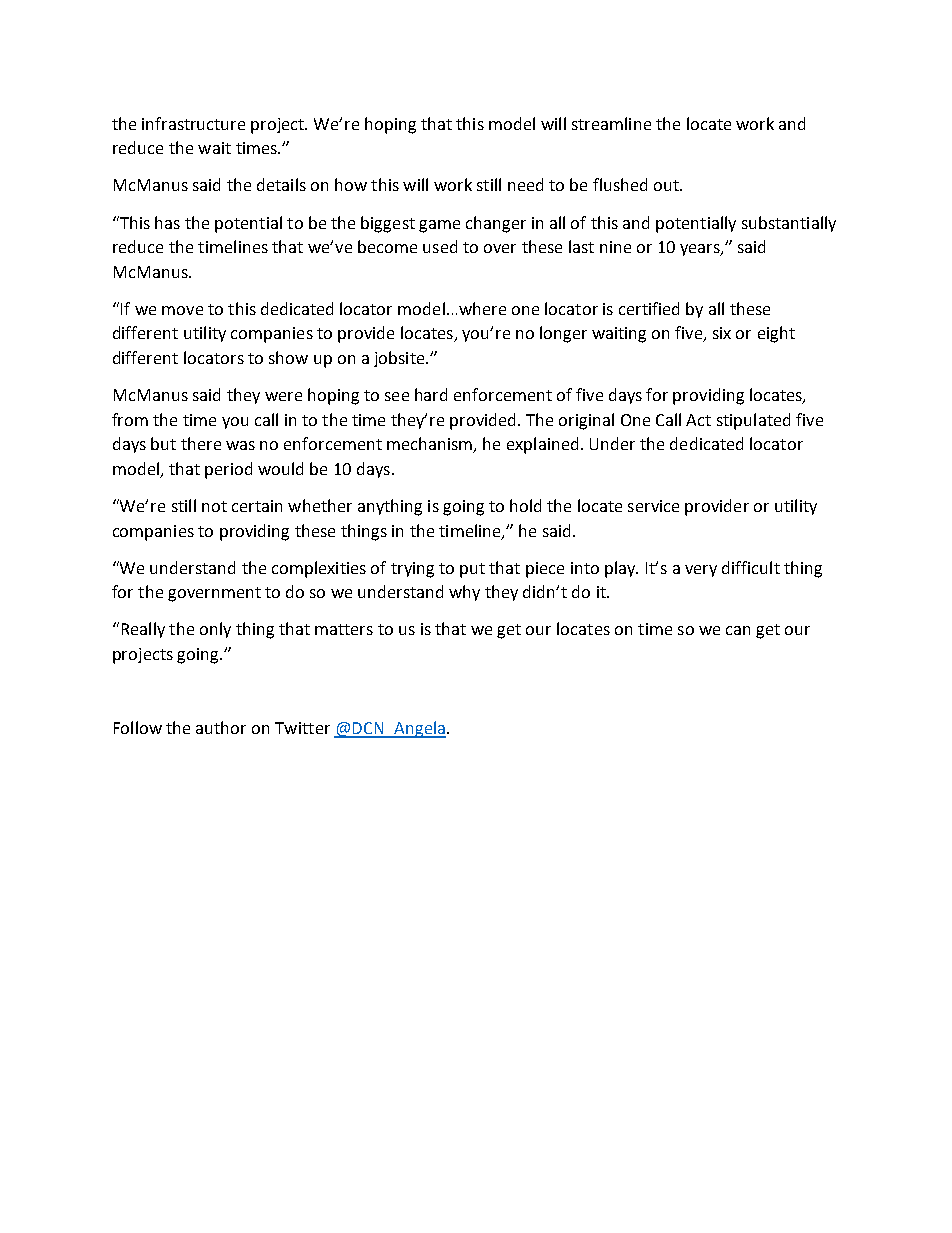 The image size is (952, 1233). What do you see at coordinates (698, 420) in the page?
I see `Act` at bounding box center [698, 420].
